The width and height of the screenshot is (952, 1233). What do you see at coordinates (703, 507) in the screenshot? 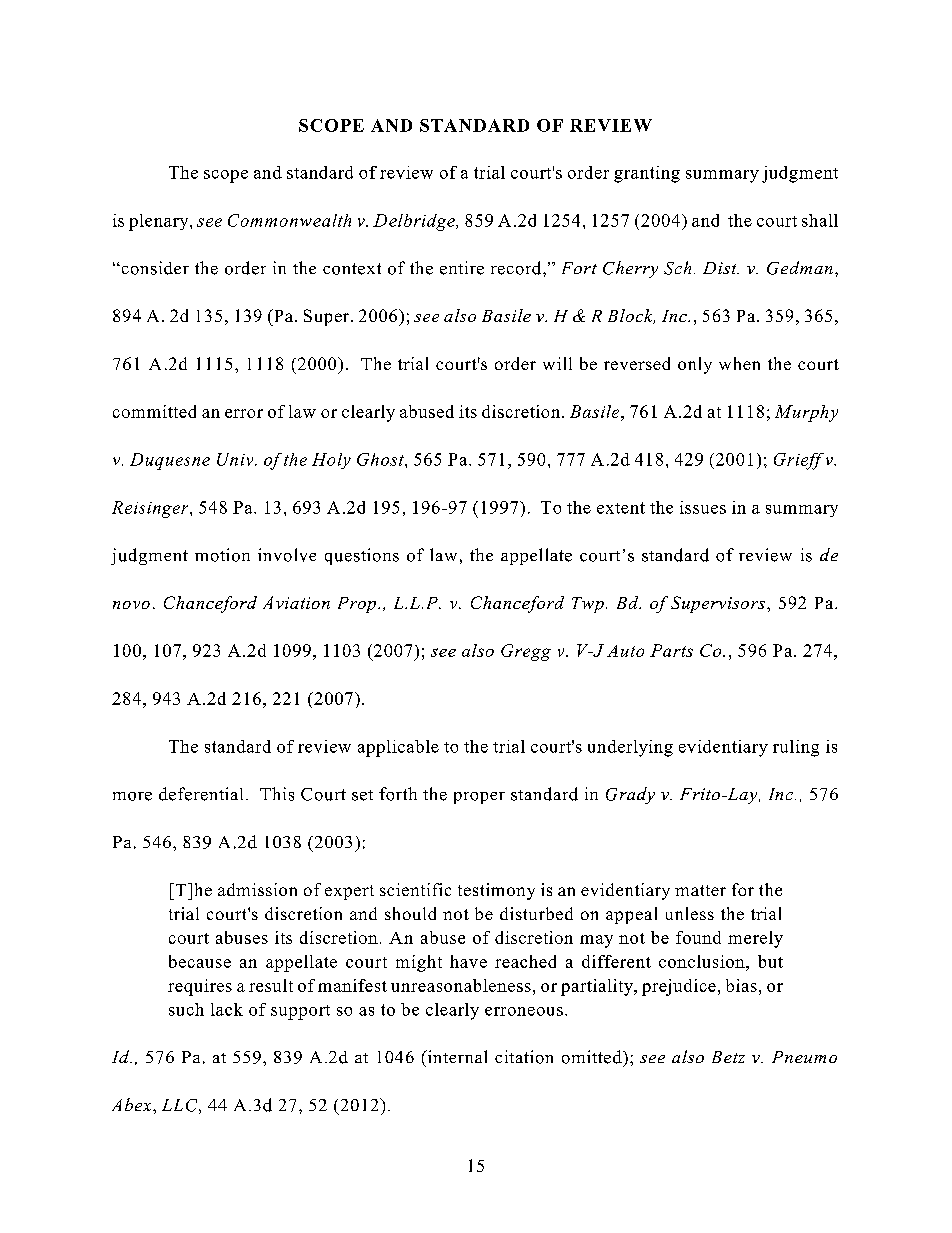
I see `issues` at bounding box center [703, 507].
